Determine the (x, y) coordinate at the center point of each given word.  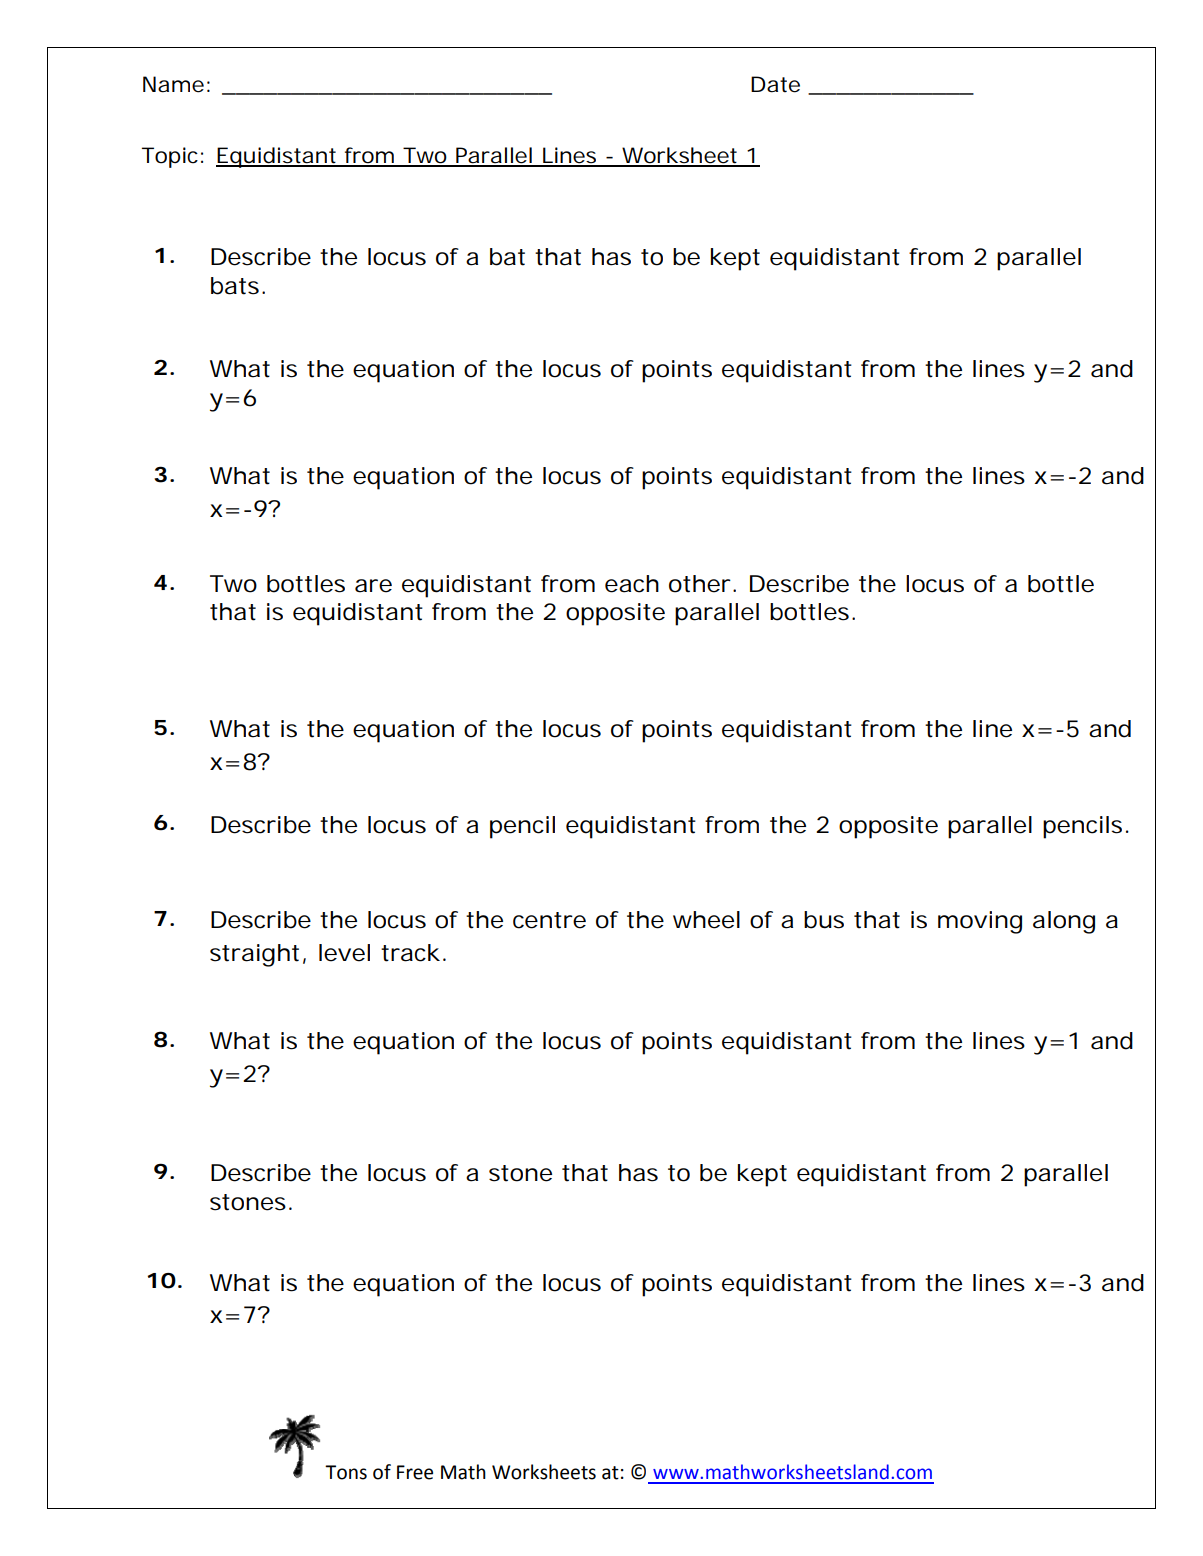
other (700, 584)
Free (415, 1472)
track (410, 953)
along (1064, 922)
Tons (346, 1472)
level (344, 953)
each (632, 584)
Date (775, 84)
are (373, 586)
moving (980, 922)
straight (254, 955)
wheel (706, 920)
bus (824, 920)
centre (549, 920)
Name (173, 84)
